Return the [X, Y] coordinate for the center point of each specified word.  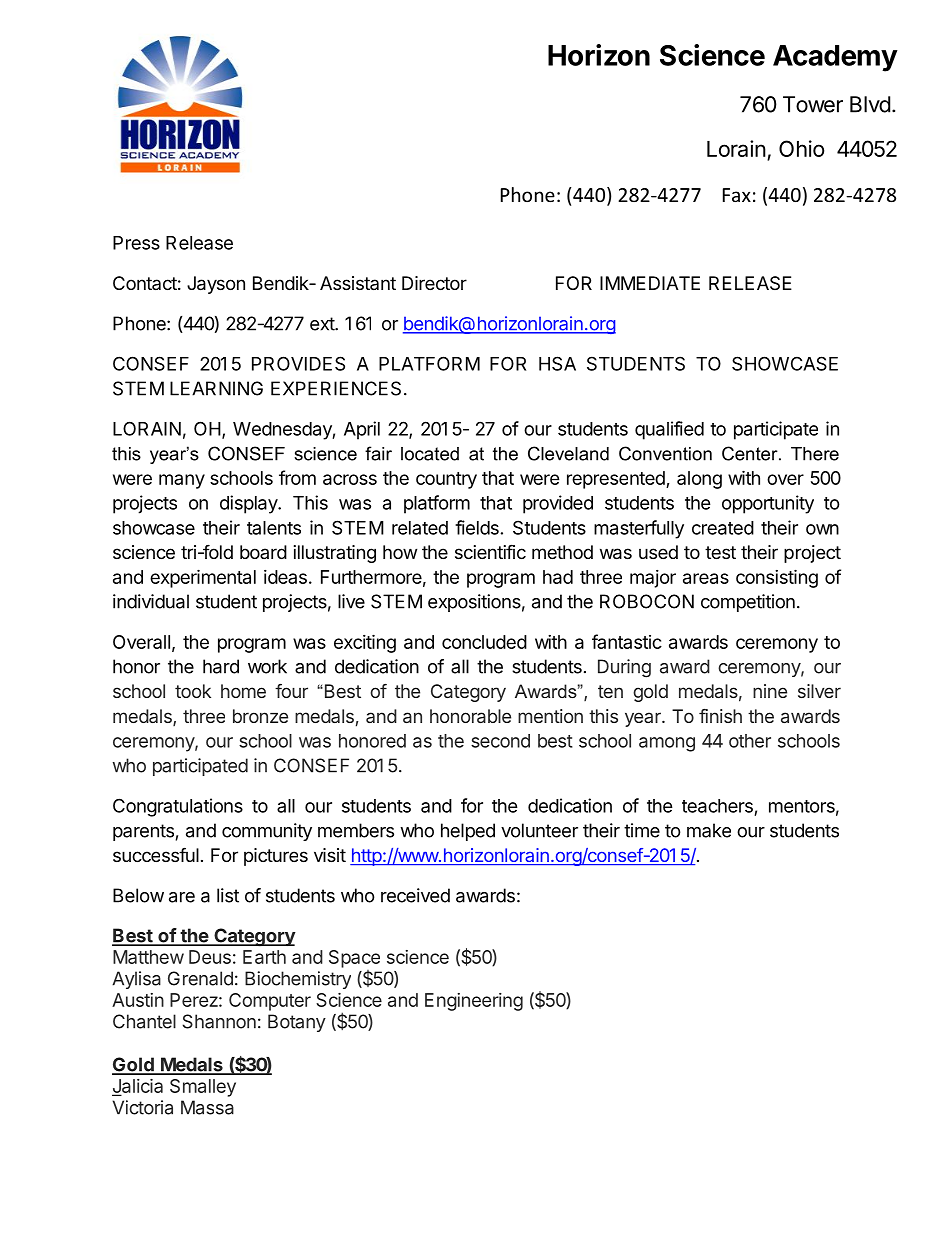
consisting [777, 578]
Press [136, 243]
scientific [490, 551]
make [709, 830]
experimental [203, 578]
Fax [737, 195]
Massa [207, 1107]
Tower [813, 104]
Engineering [474, 1002]
